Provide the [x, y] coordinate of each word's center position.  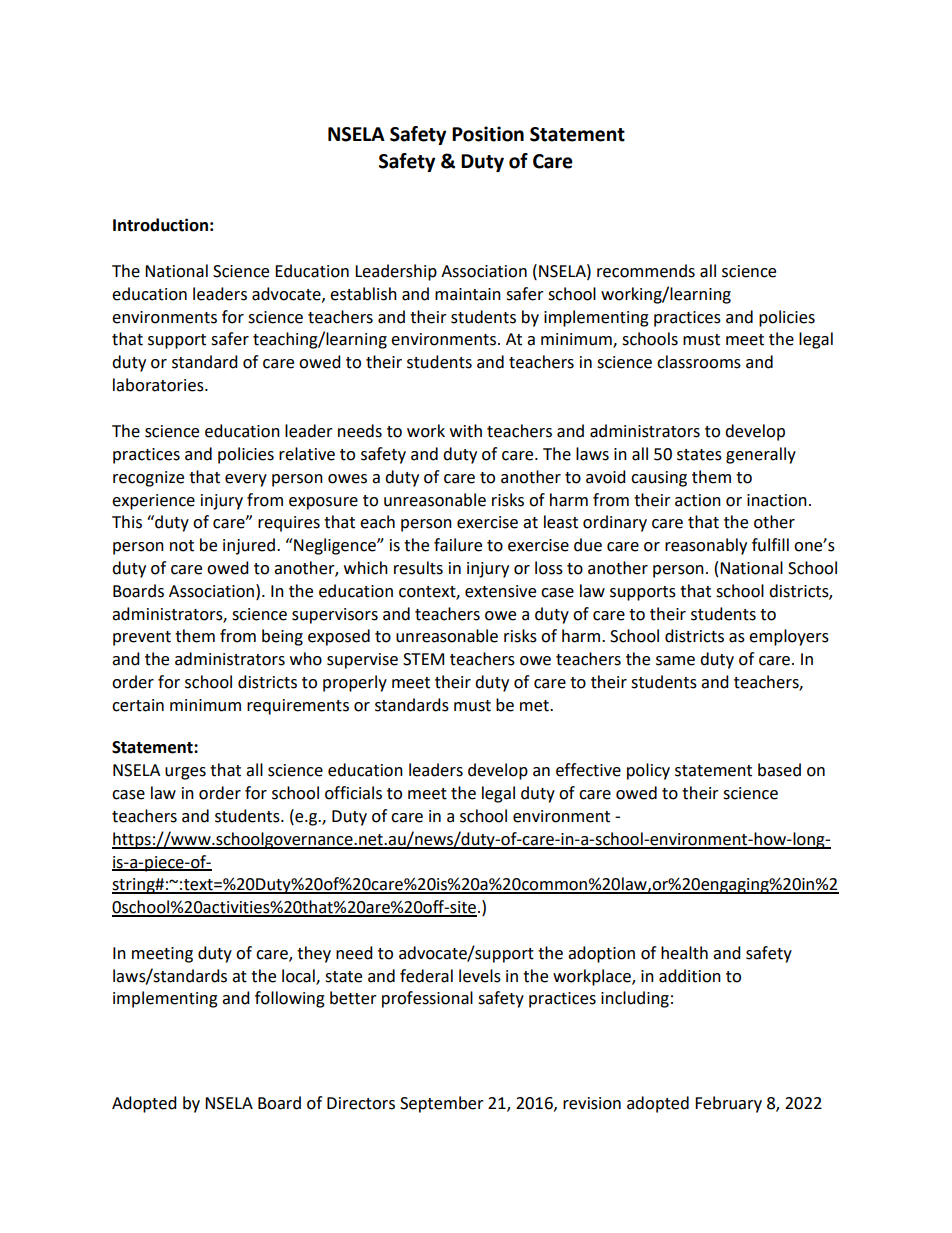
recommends [646, 271]
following [290, 999]
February [728, 1104]
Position [488, 134]
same [675, 661]
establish [363, 294]
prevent [142, 638]
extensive [500, 591]
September [442, 1104]
